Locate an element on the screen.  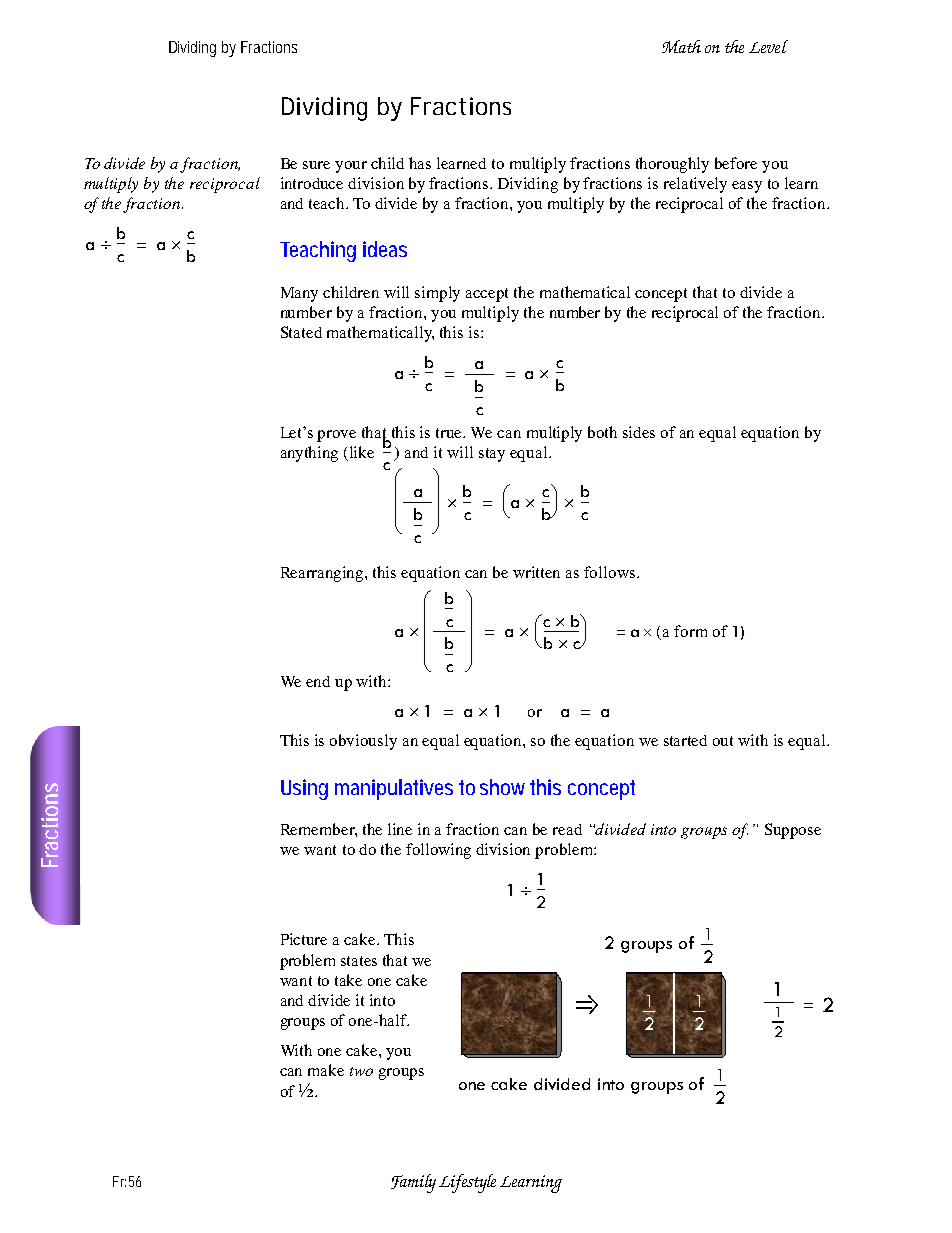
like is located at coordinates (362, 452).
